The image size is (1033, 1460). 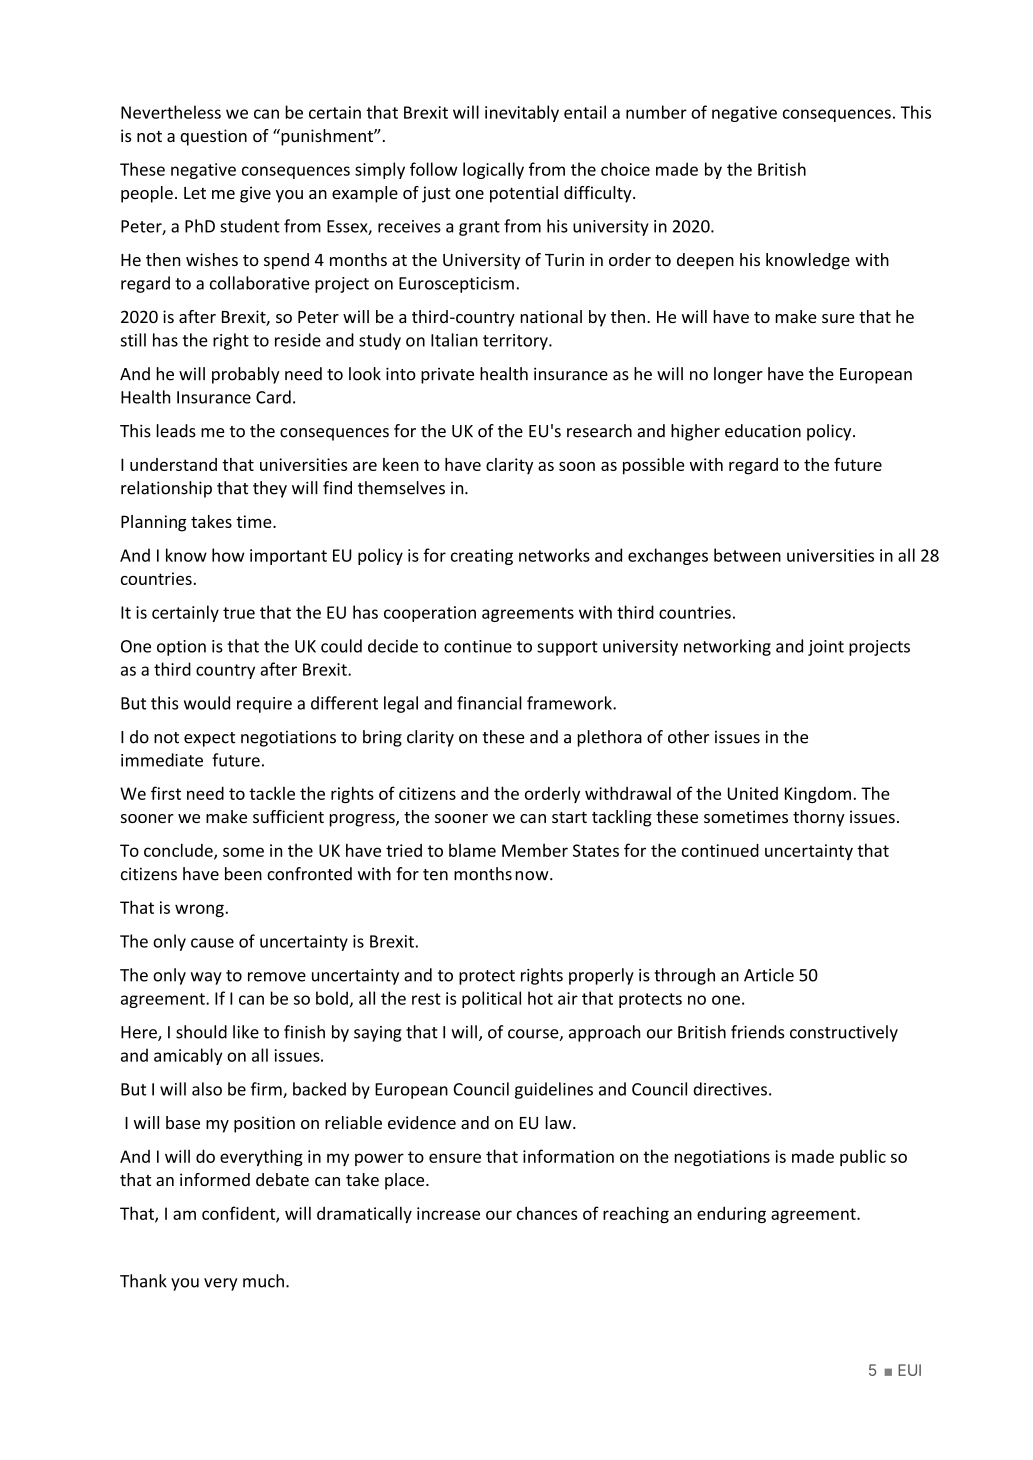 I want to click on chances, so click(x=547, y=1213).
